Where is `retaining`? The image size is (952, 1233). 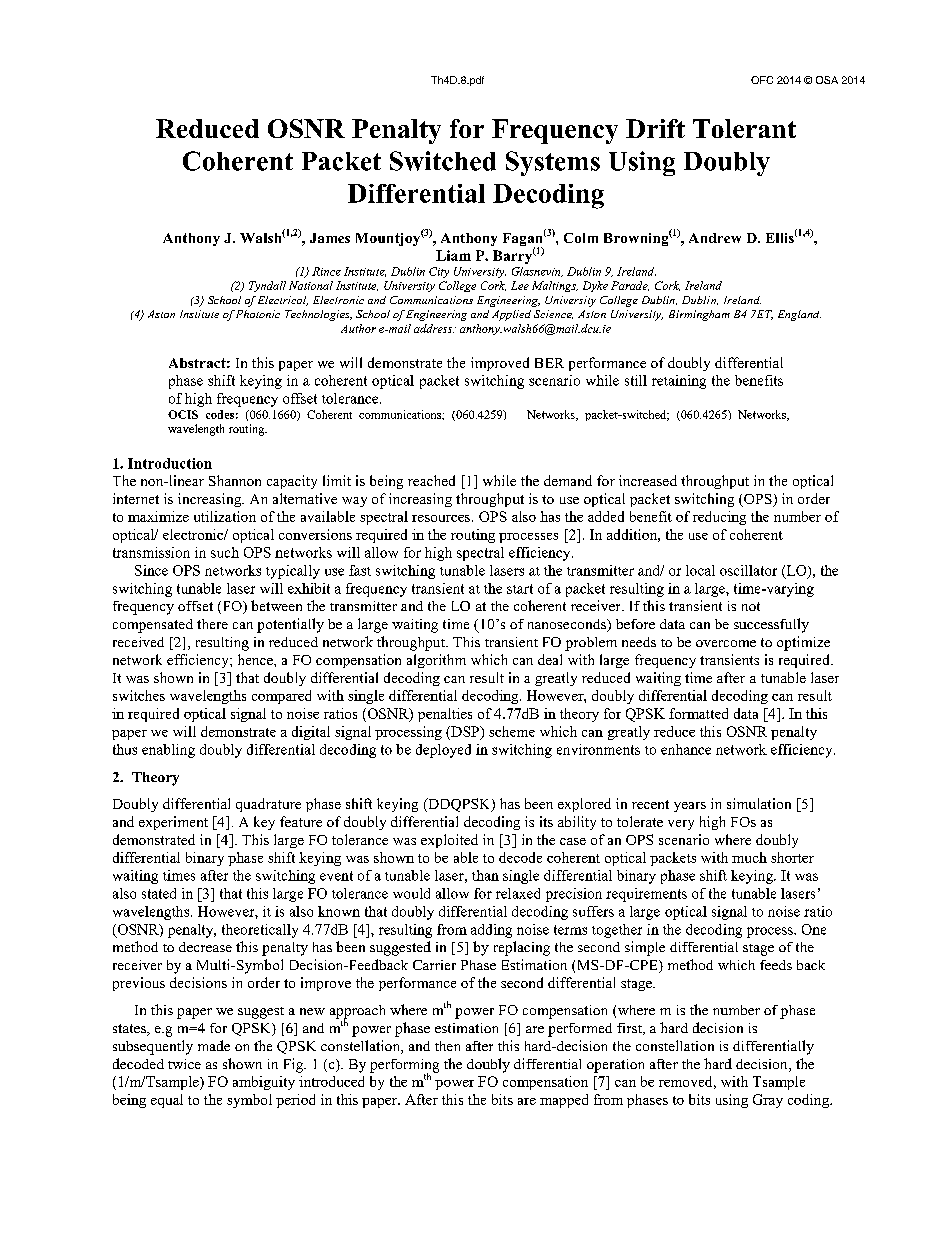
retaining is located at coordinates (679, 382).
